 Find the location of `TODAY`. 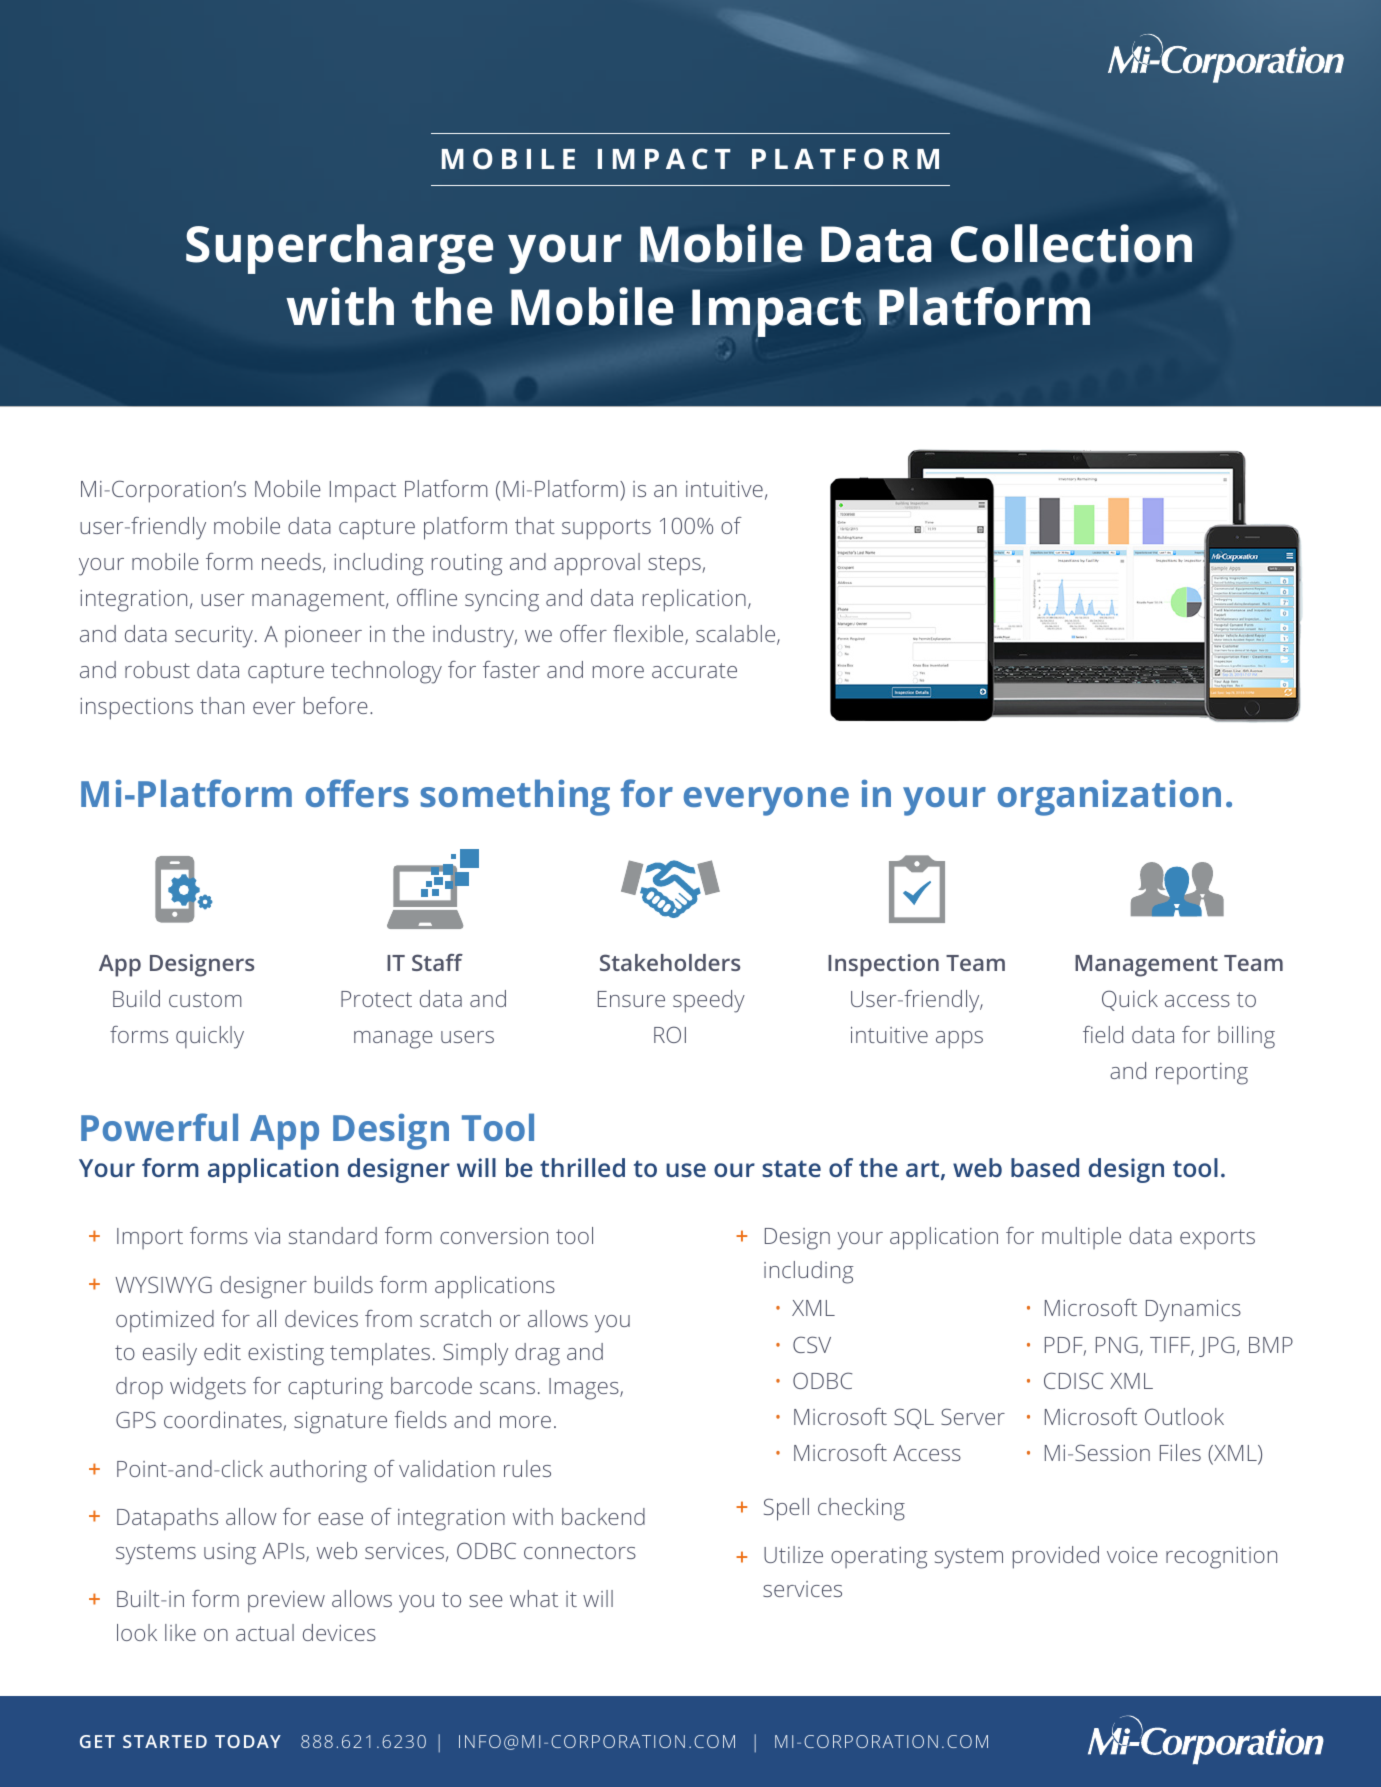

TODAY is located at coordinates (248, 1741).
